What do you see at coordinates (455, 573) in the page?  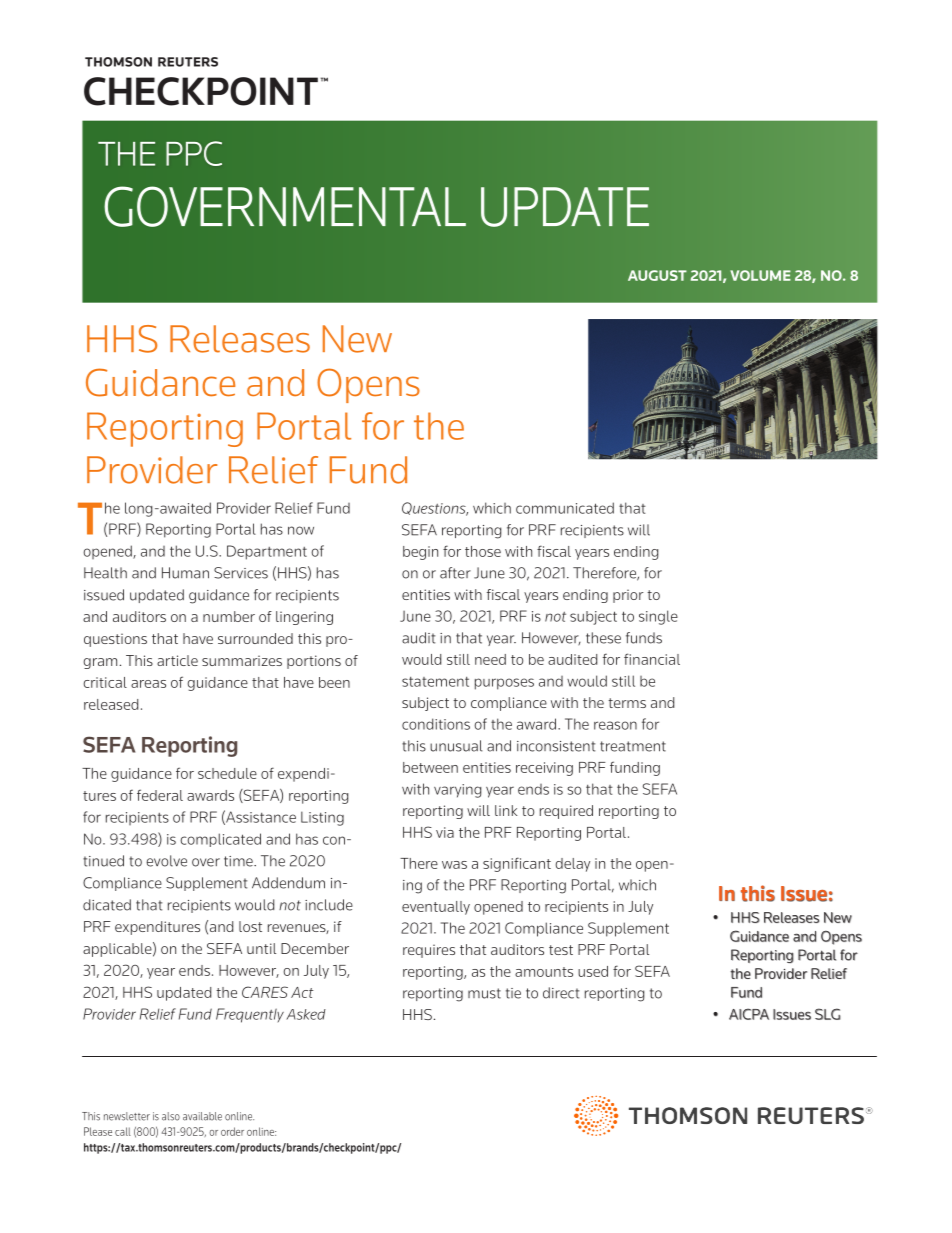 I see `after` at bounding box center [455, 573].
